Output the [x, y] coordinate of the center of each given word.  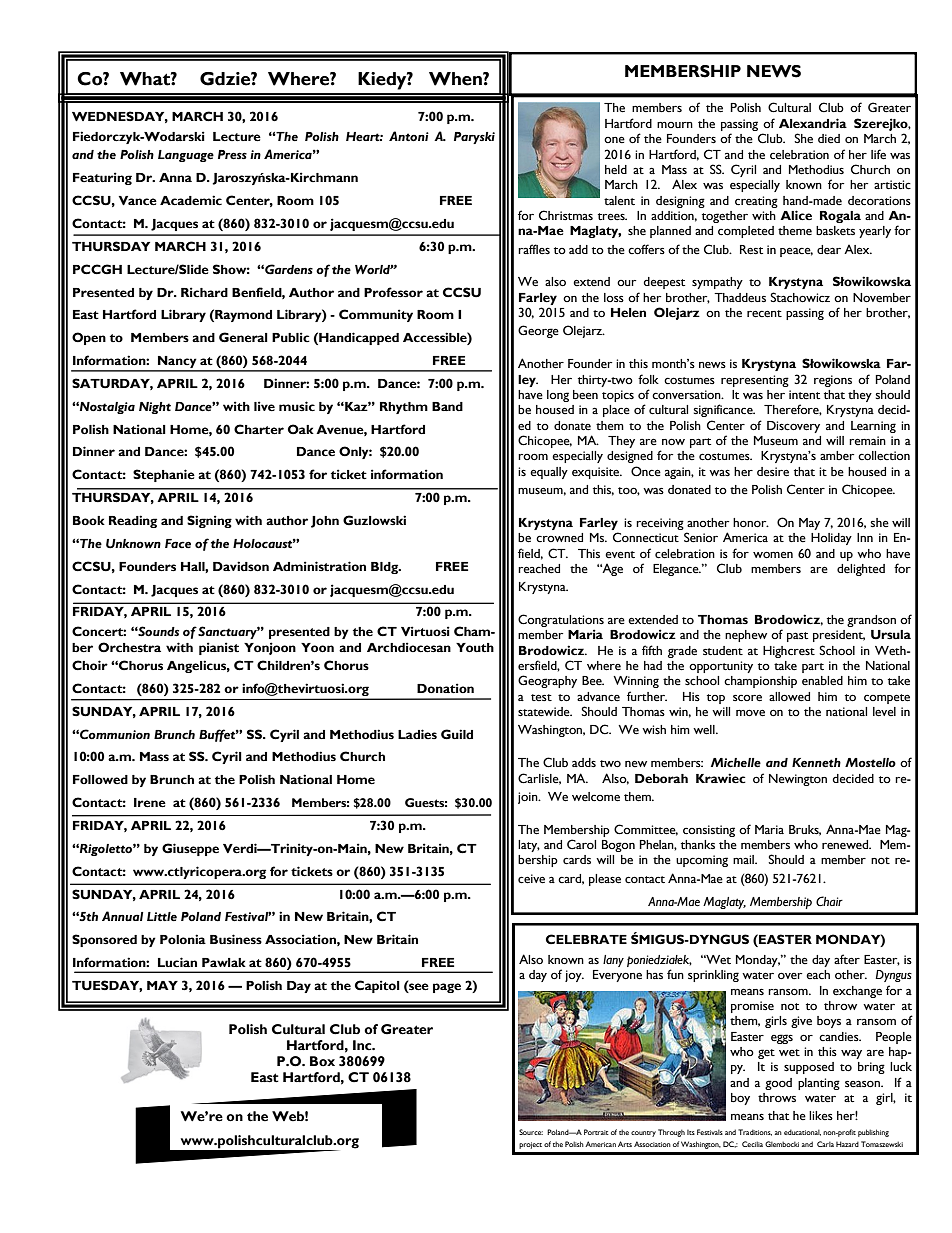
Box [322, 1061]
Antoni [409, 136]
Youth [475, 648]
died [829, 138]
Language [186, 156]
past [797, 637]
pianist [219, 648]
